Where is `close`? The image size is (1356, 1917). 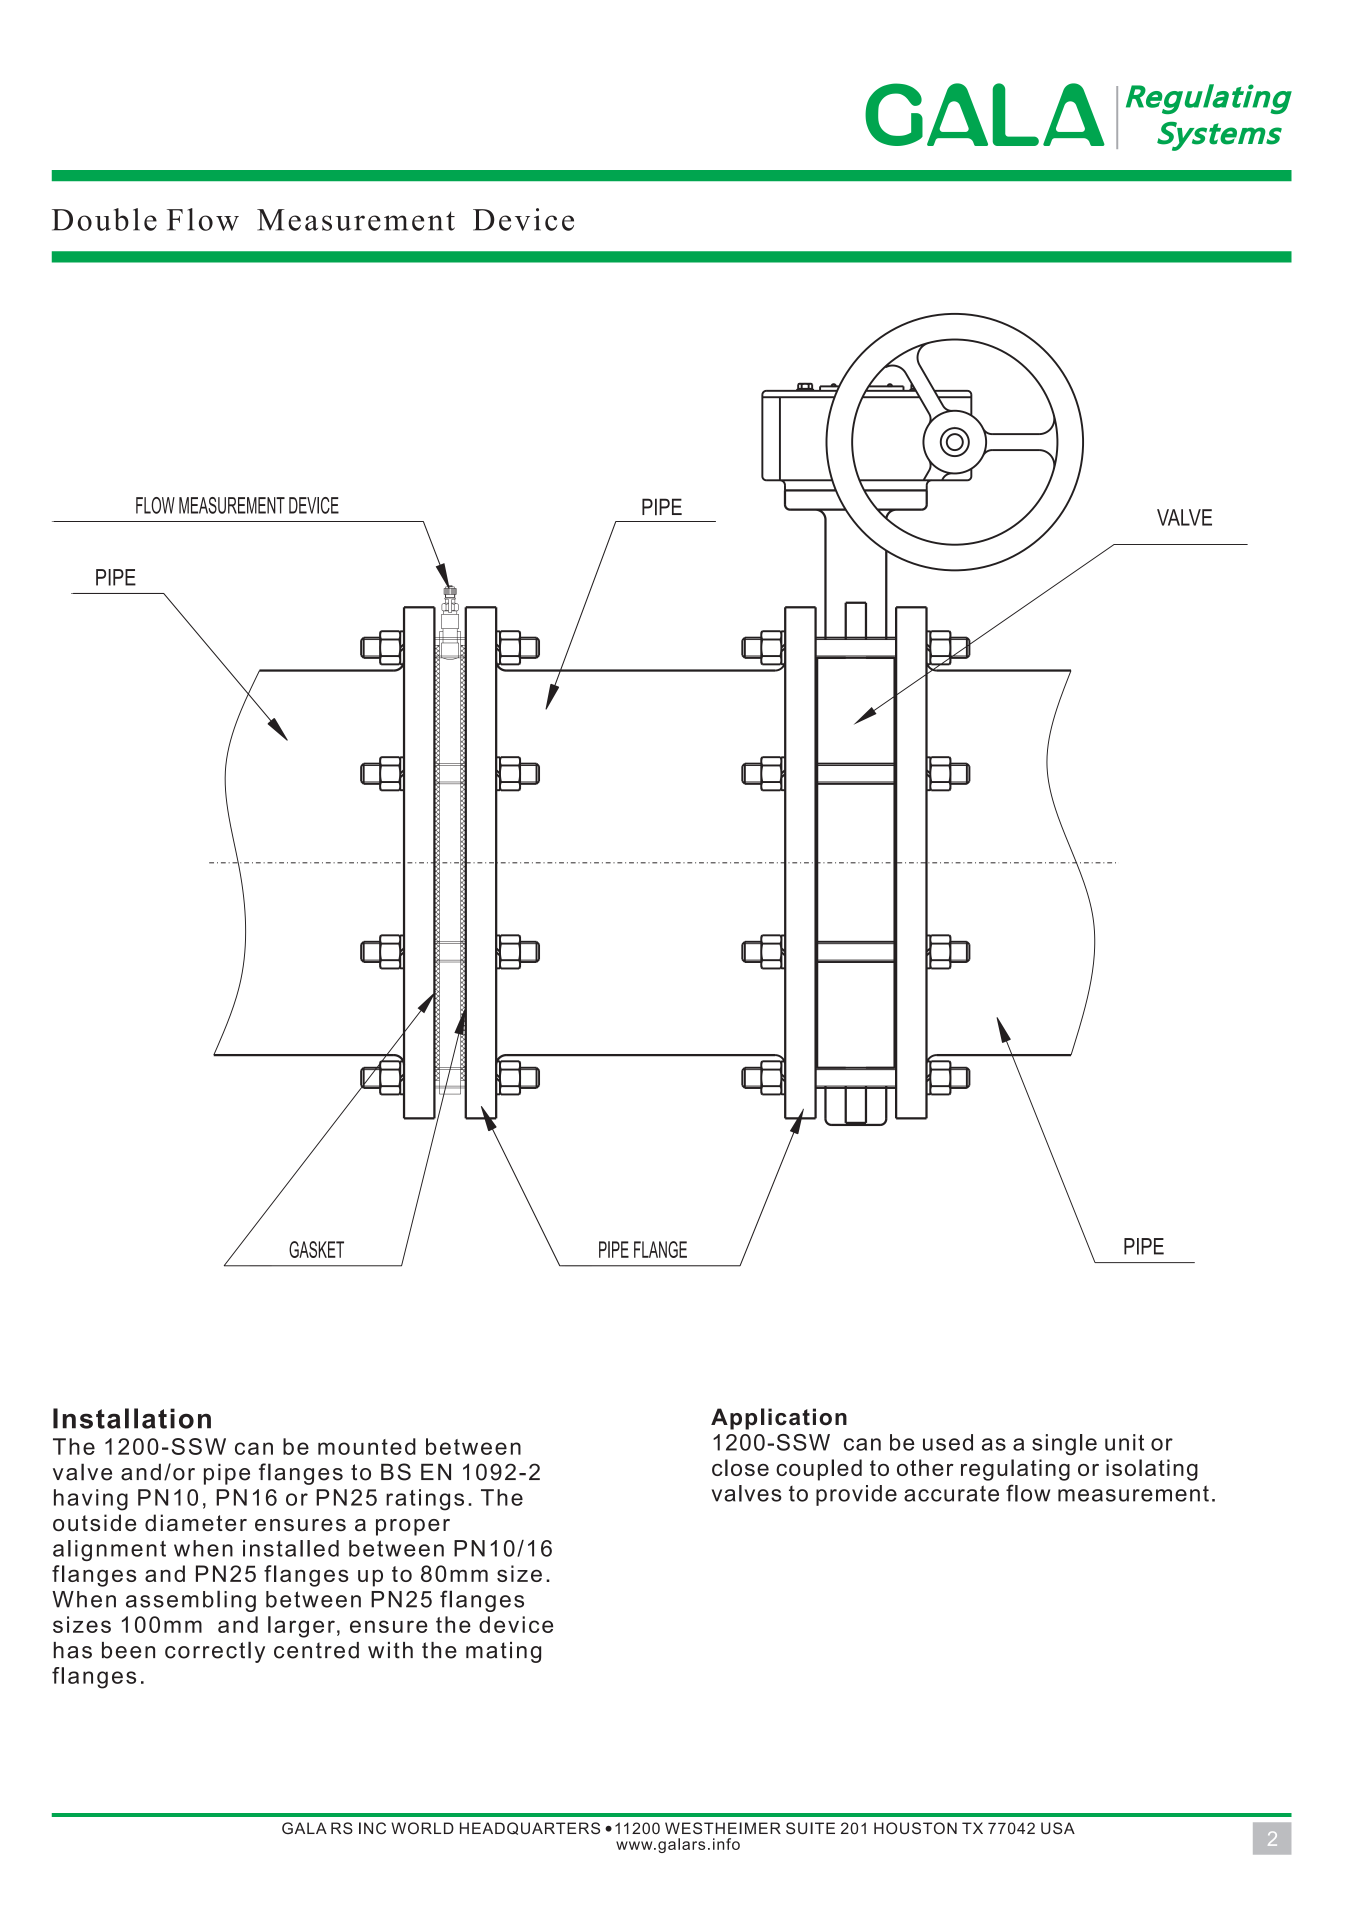
close is located at coordinates (740, 1467).
